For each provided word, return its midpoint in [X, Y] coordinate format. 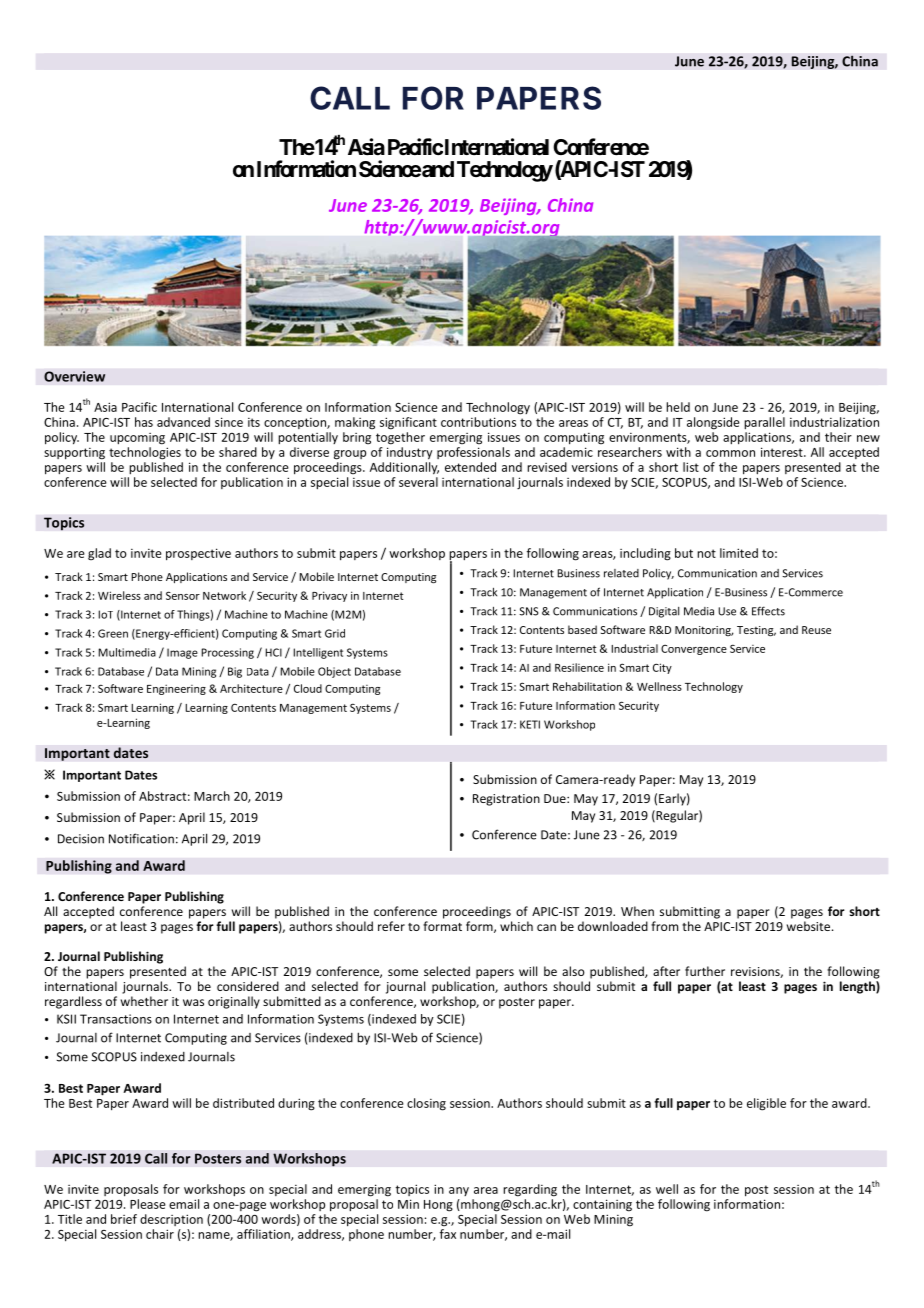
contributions [478, 422]
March [212, 796]
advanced [183, 422]
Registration [506, 800]
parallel [764, 423]
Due [556, 798]
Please [148, 1204]
